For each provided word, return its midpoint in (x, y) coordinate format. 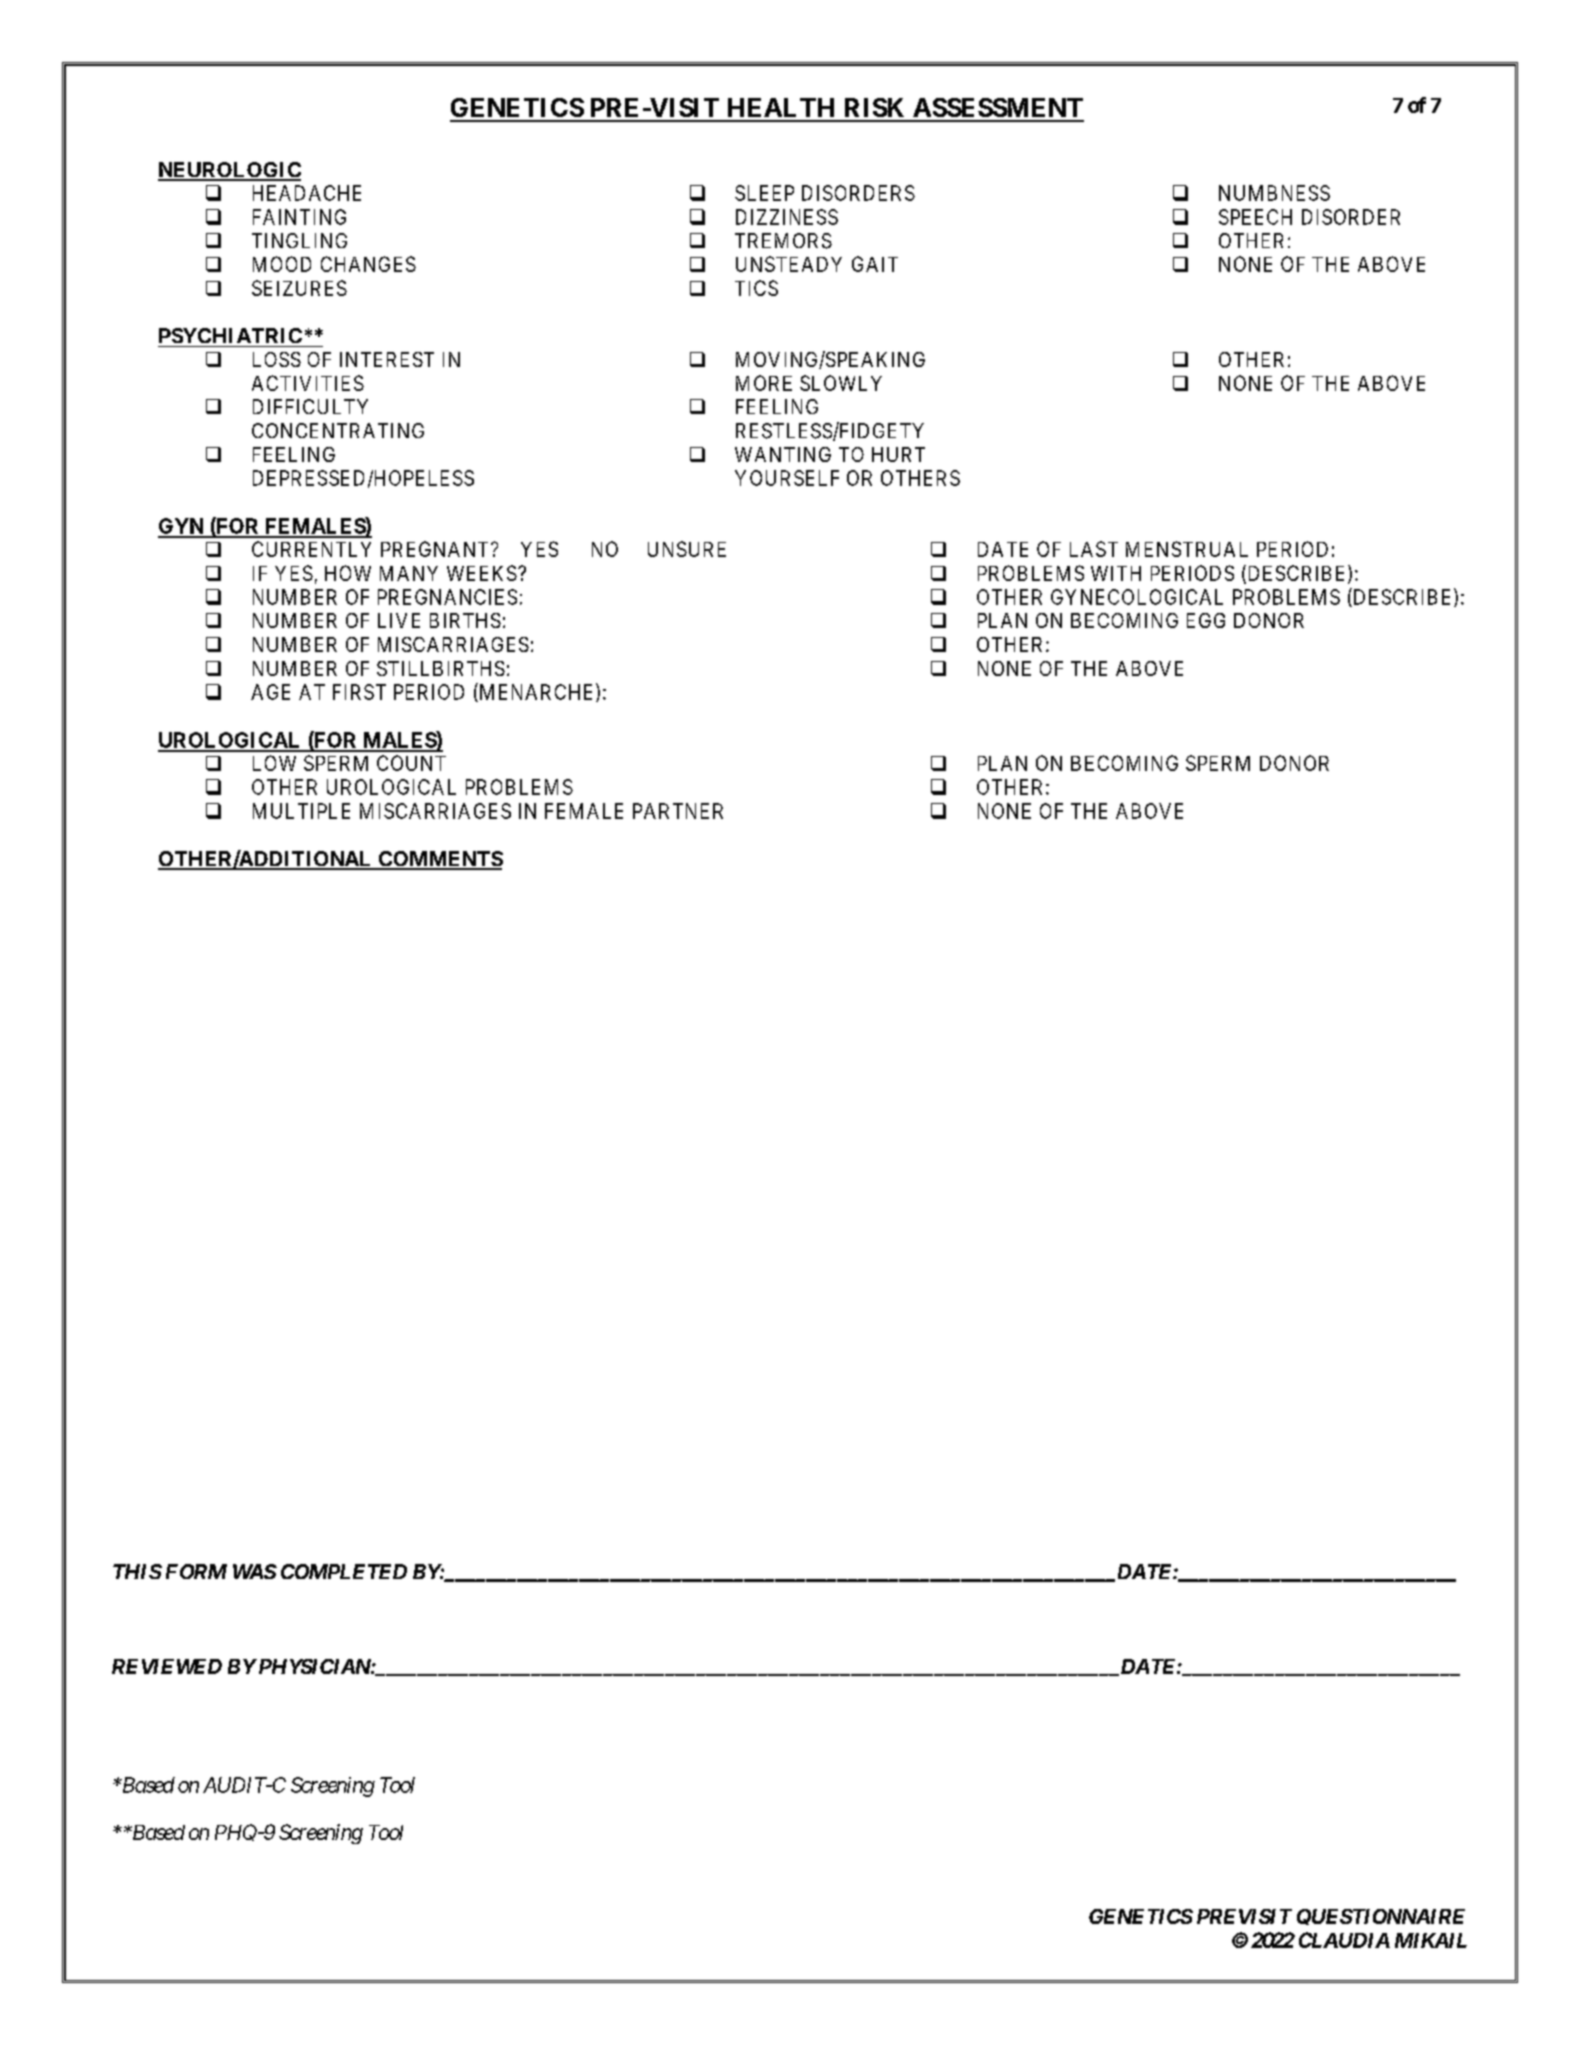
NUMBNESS (1274, 193)
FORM (196, 1571)
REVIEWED (167, 1666)
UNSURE (687, 549)
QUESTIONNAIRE (1381, 1917)
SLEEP (764, 193)
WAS (255, 1571)
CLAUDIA (1344, 1940)
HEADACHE (307, 193)
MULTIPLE (301, 811)
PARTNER (678, 811)
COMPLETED (344, 1571)
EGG (1206, 620)
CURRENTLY (311, 549)
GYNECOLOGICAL (1137, 597)
